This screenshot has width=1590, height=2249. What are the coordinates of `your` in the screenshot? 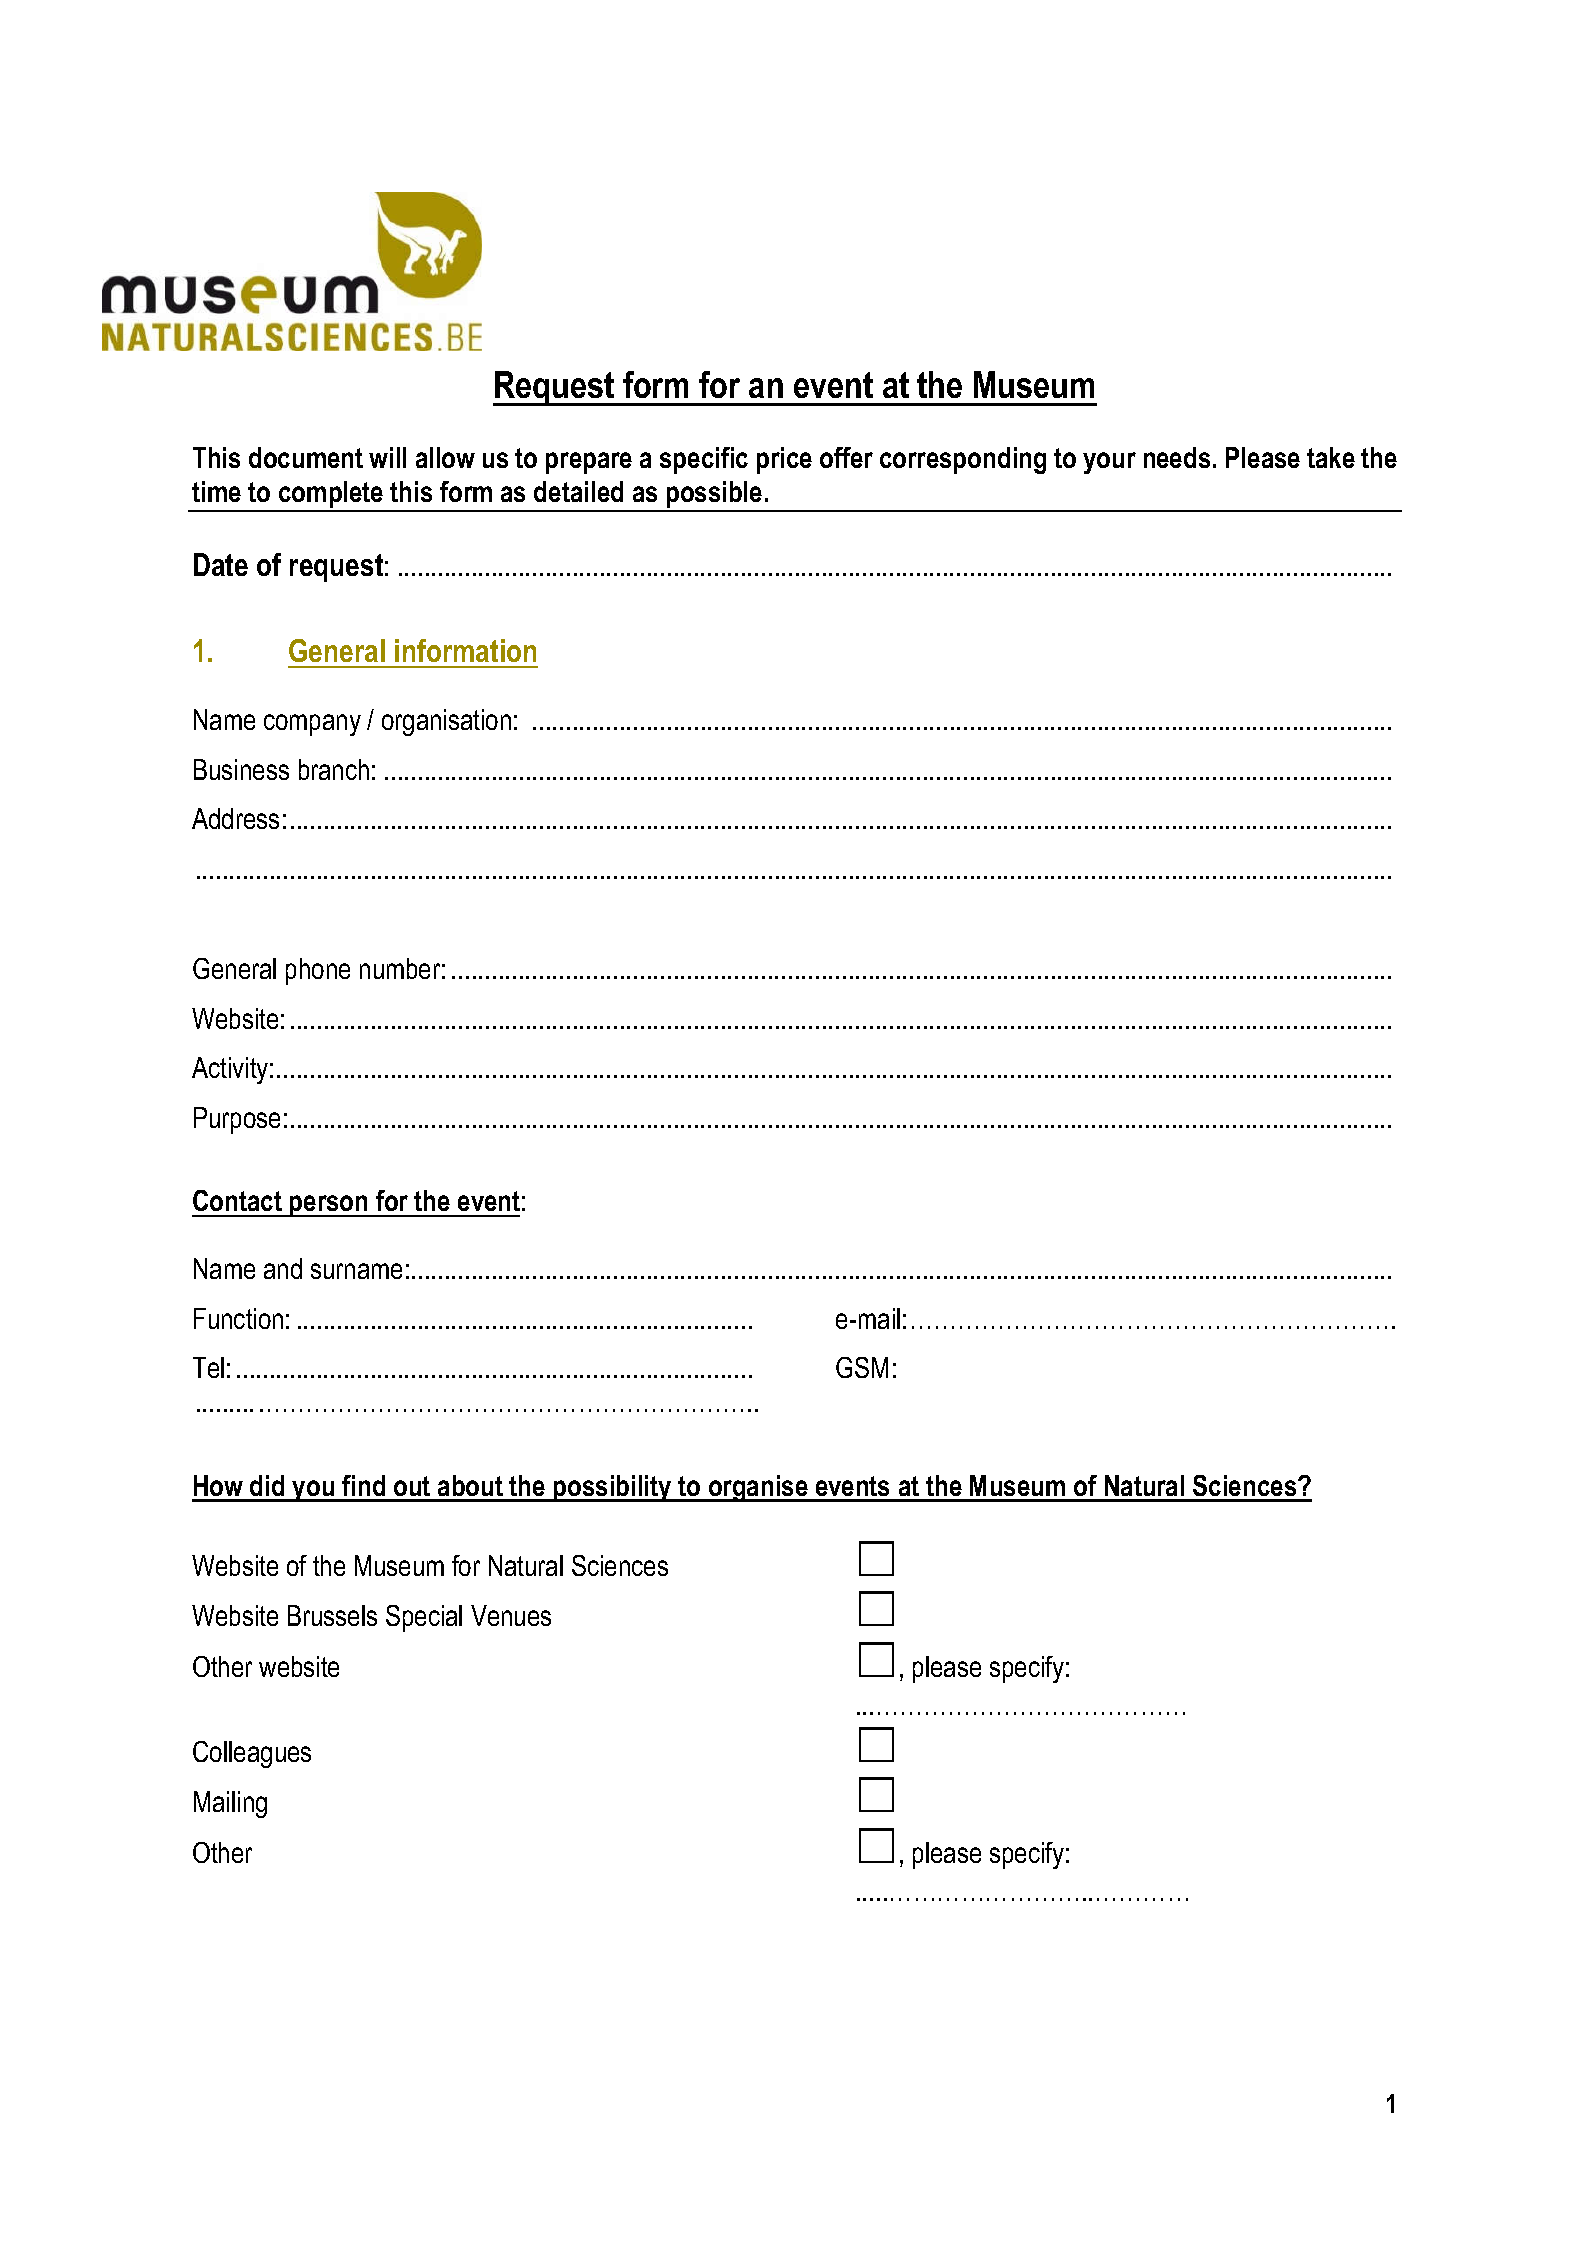 It's located at (1109, 463).
